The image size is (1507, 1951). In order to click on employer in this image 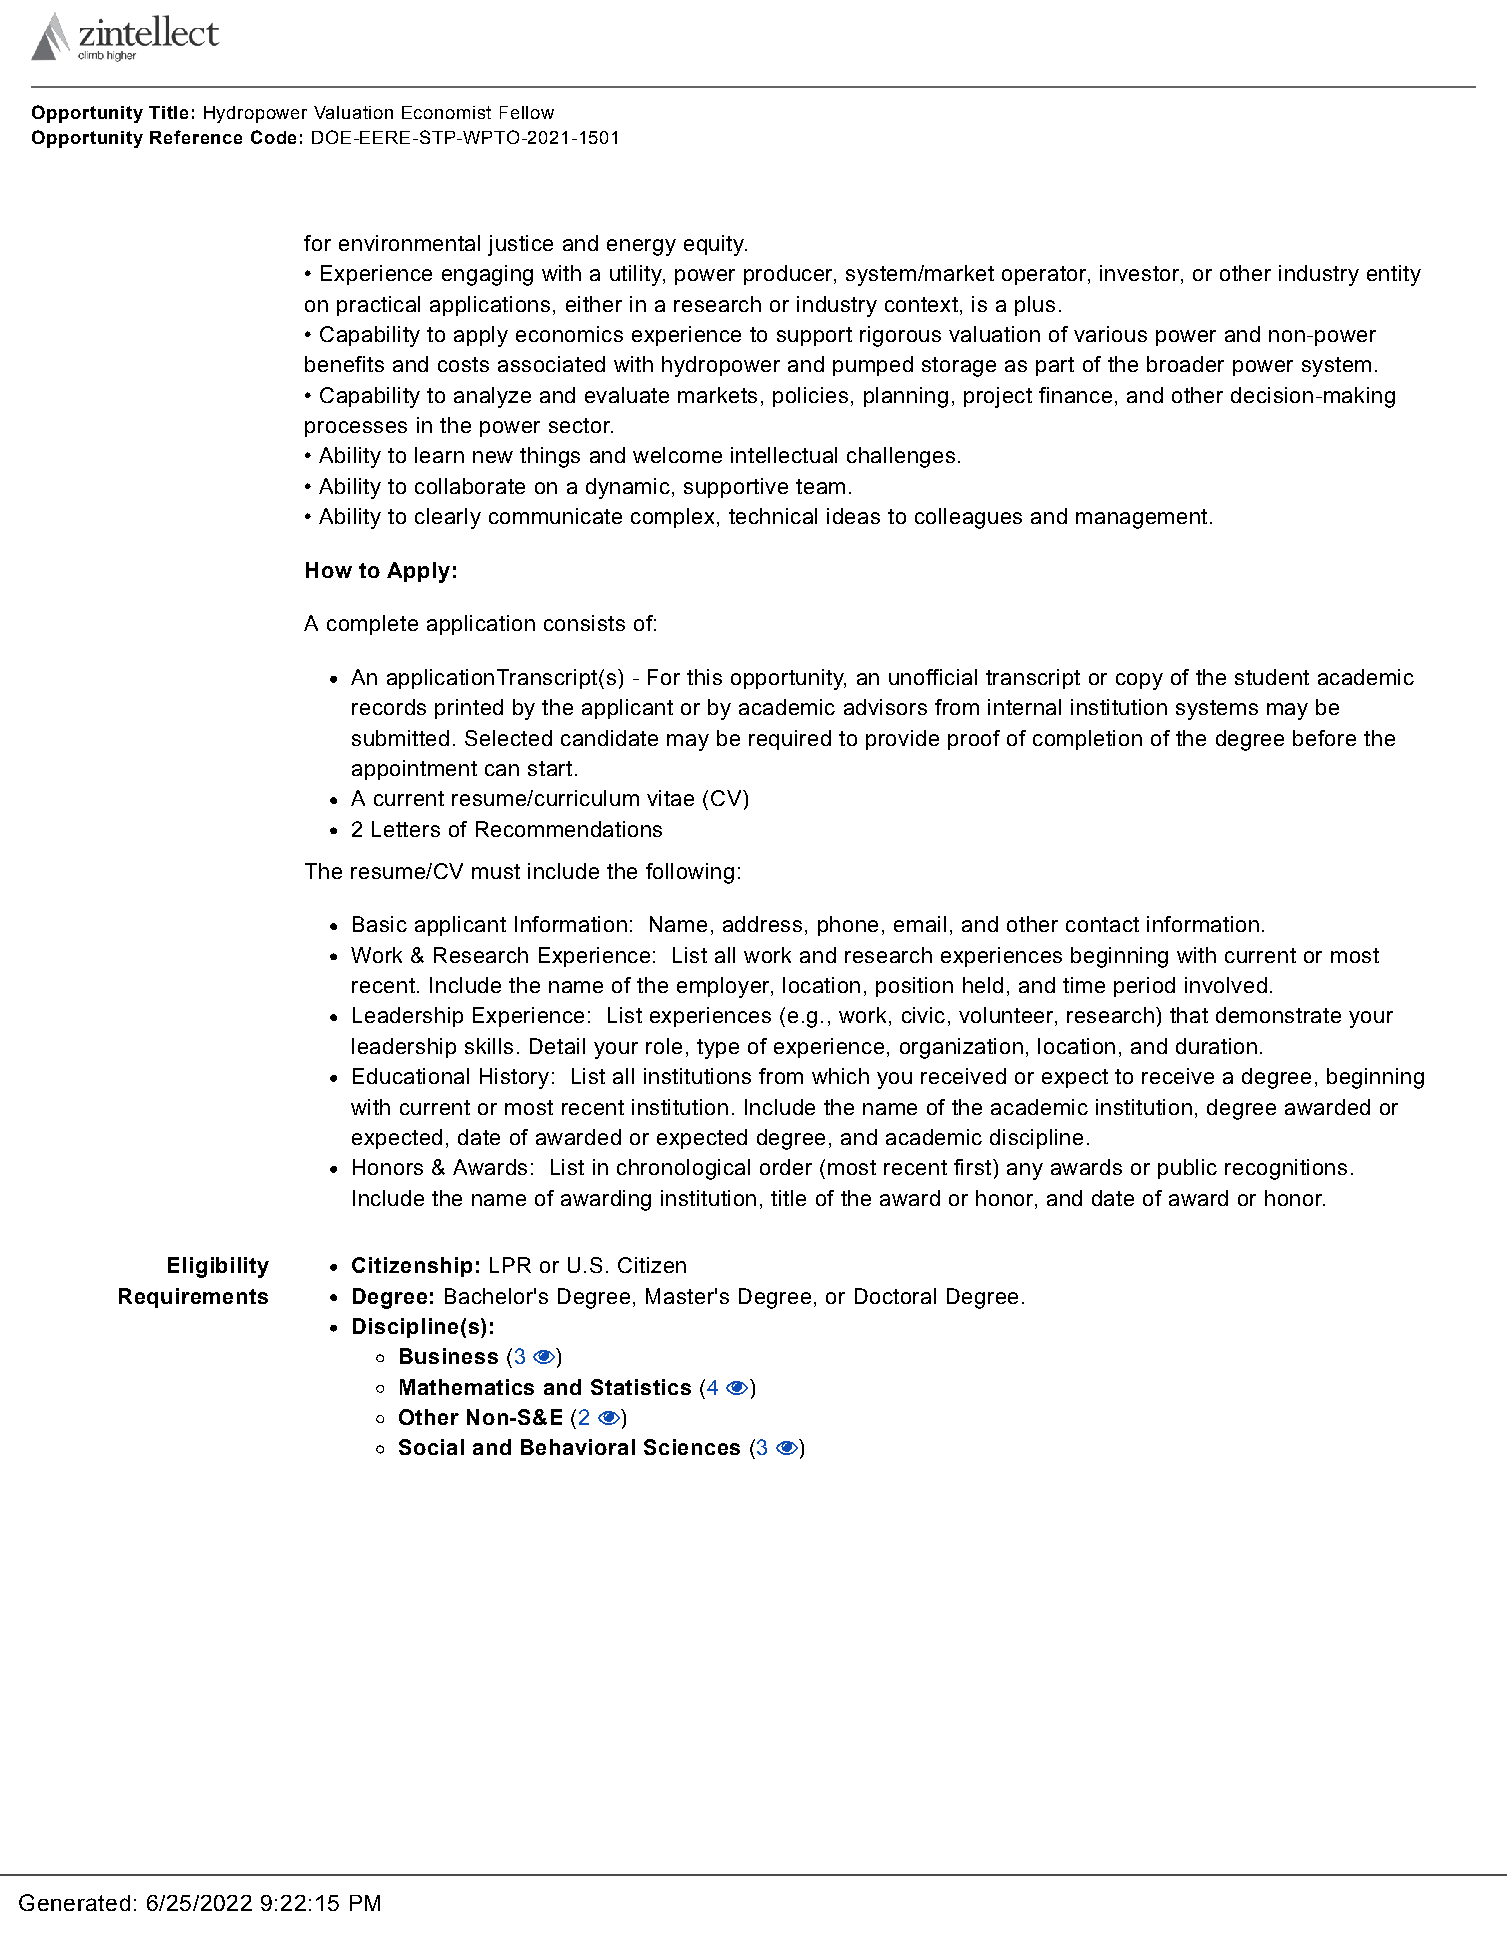, I will do `click(724, 987)`.
